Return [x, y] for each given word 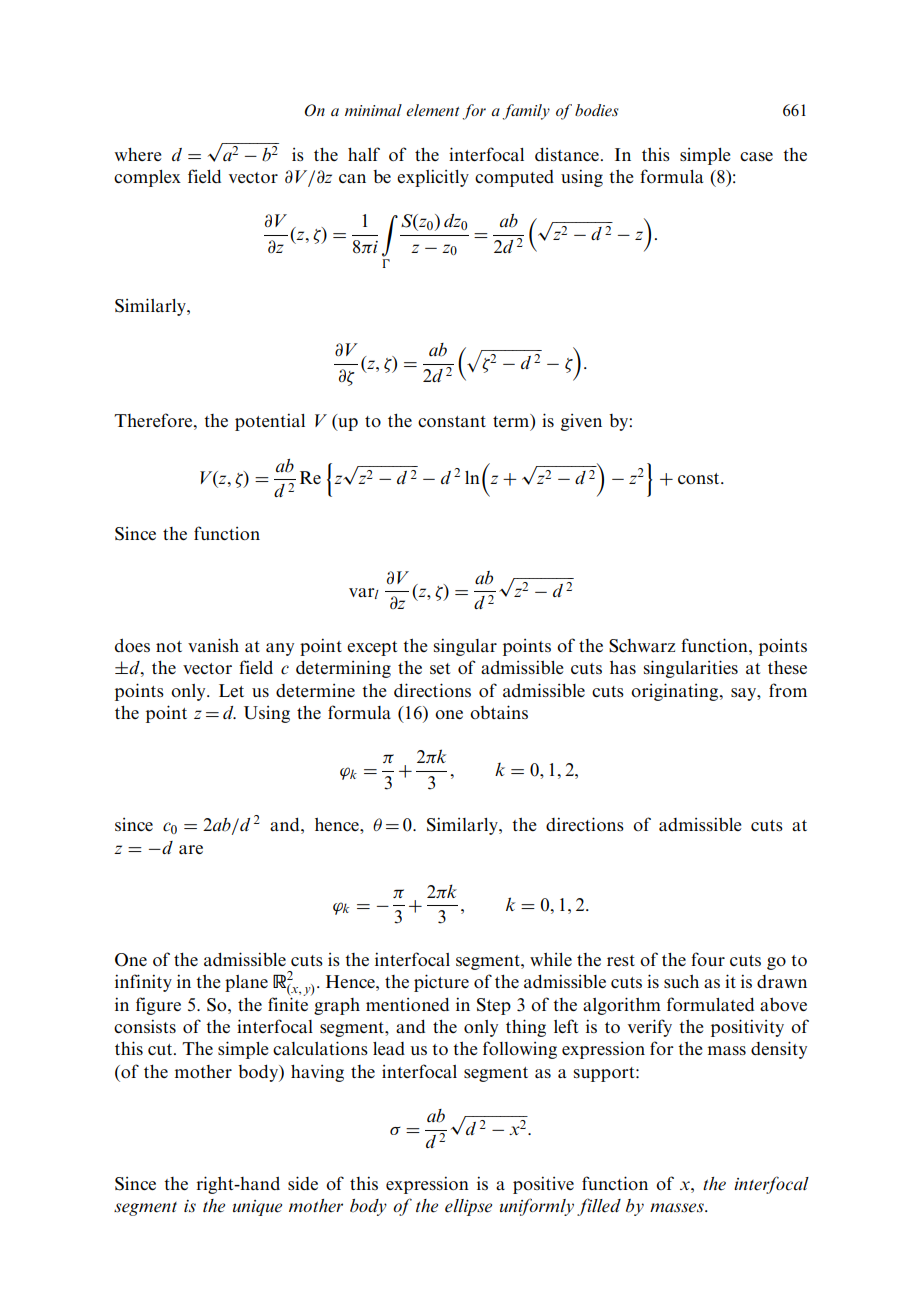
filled [599, 1207]
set [440, 668]
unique [257, 1208]
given [581, 422]
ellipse [468, 1207]
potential [270, 422]
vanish [213, 645]
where [138, 154]
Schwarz [642, 646]
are [191, 849]
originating [676, 692]
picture [441, 983]
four [708, 959]
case [756, 156]
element [432, 110]
